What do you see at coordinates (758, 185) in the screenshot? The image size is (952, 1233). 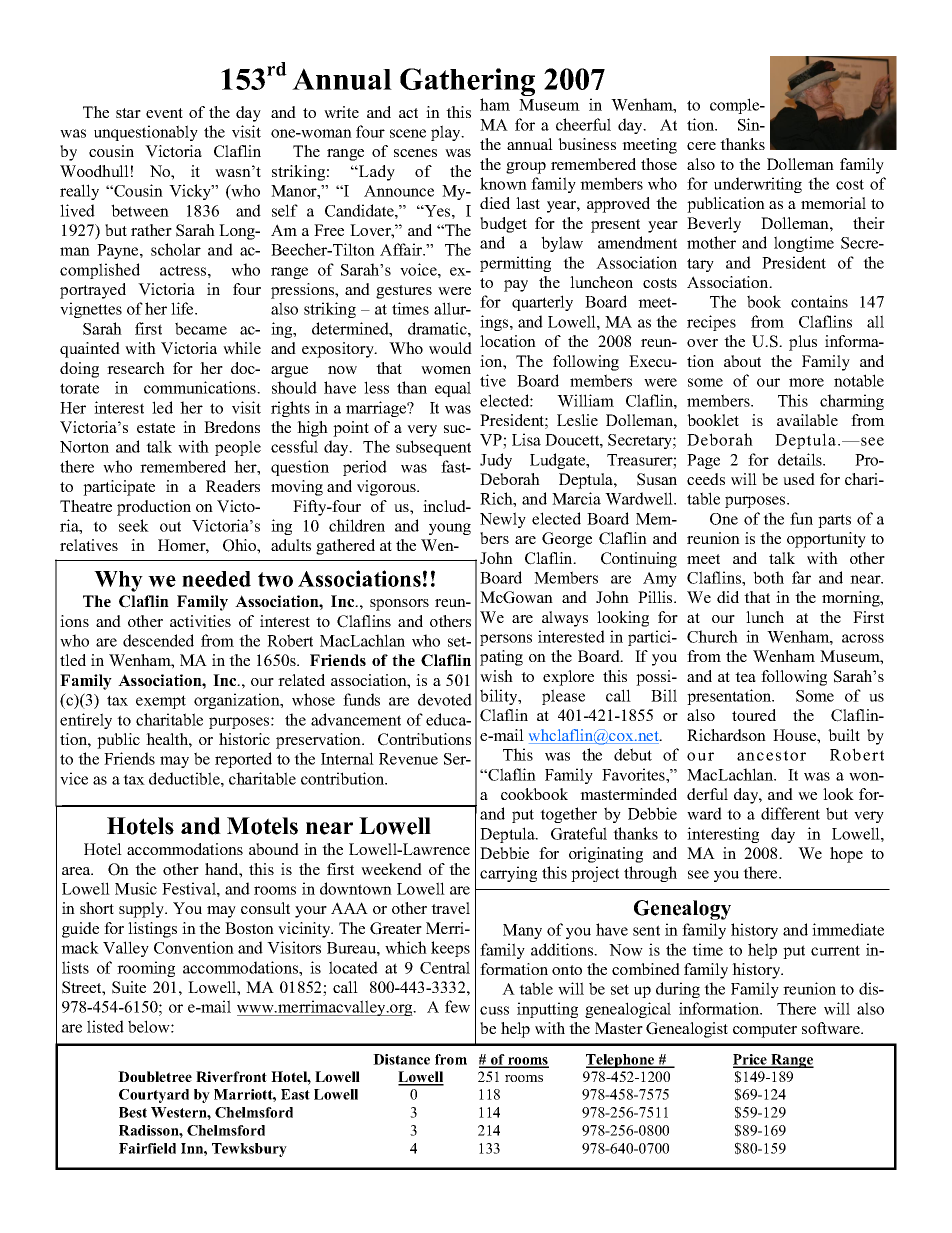 I see `underwriting` at bounding box center [758, 185].
